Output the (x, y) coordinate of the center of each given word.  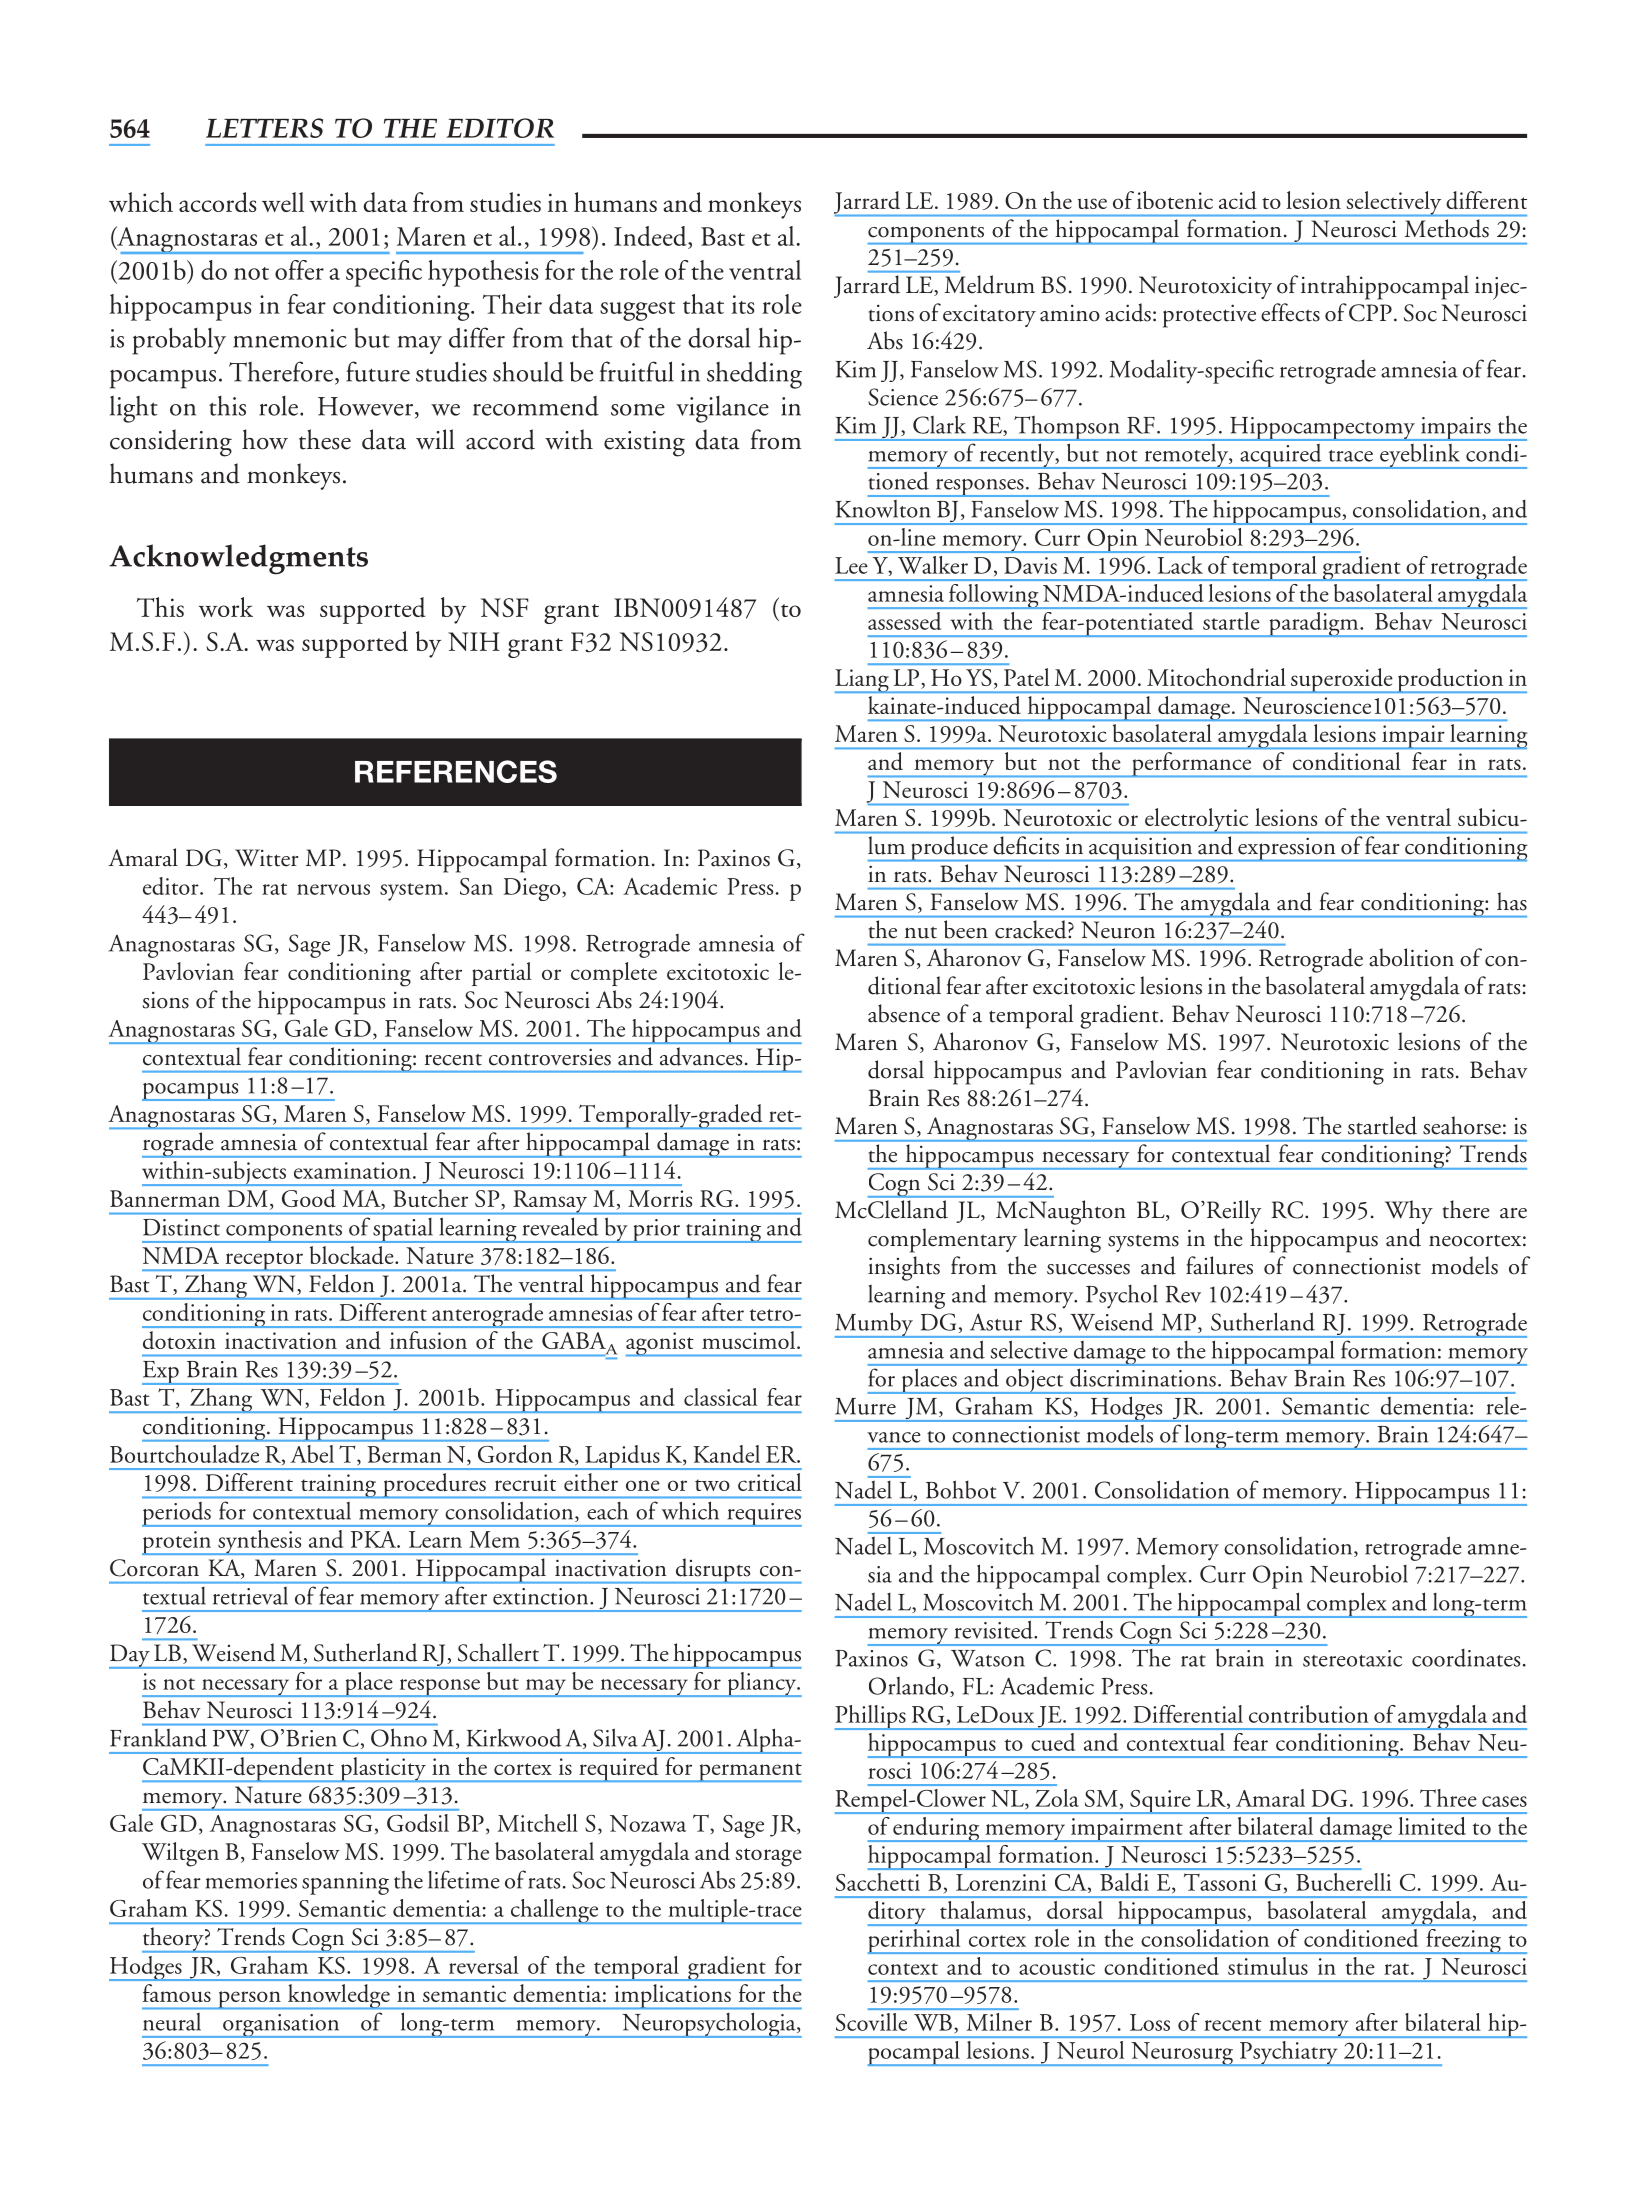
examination (352, 1170)
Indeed (651, 237)
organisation (281, 2026)
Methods (1447, 228)
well (283, 202)
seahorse (1462, 1125)
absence (904, 1013)
